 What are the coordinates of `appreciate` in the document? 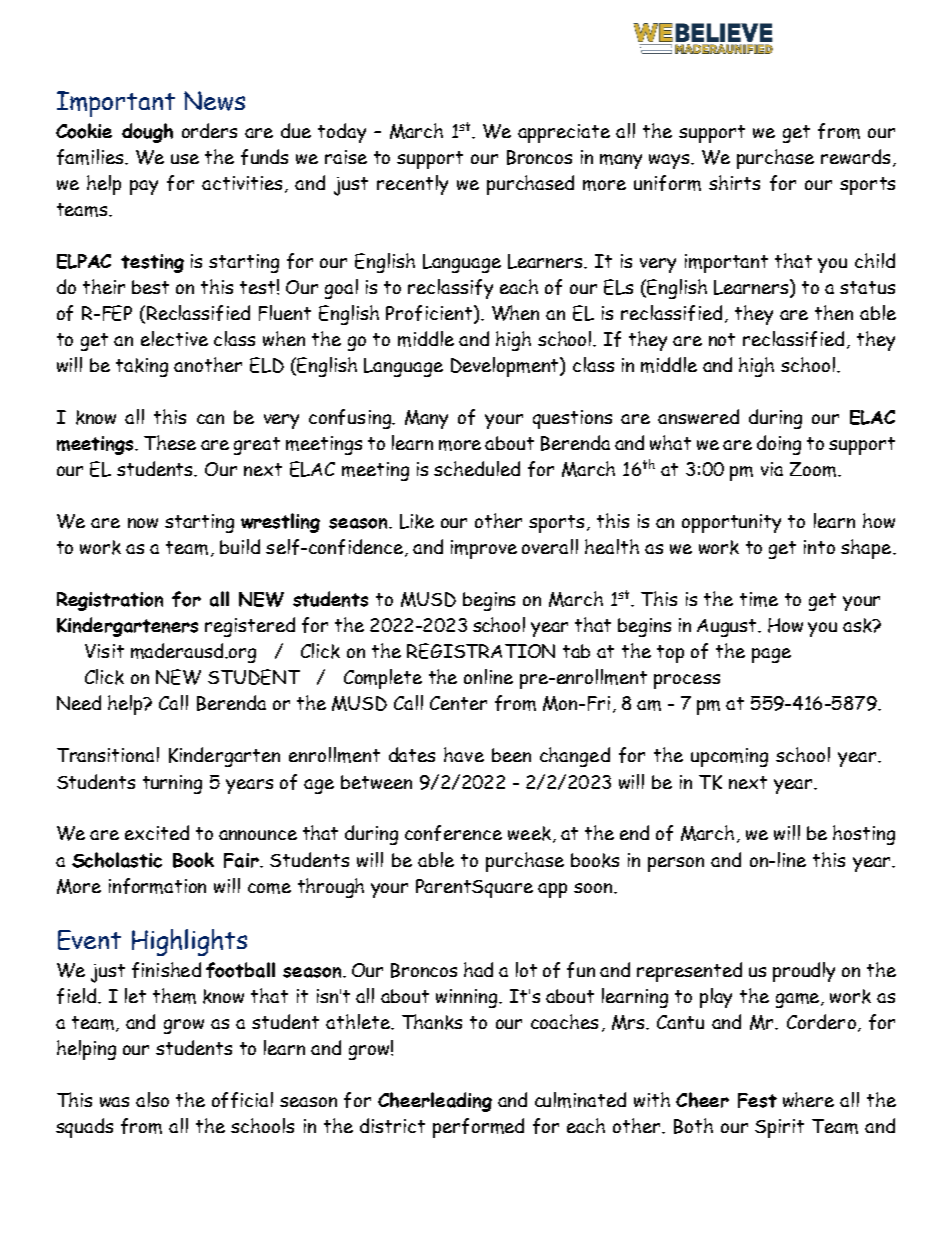 It's located at (564, 133).
